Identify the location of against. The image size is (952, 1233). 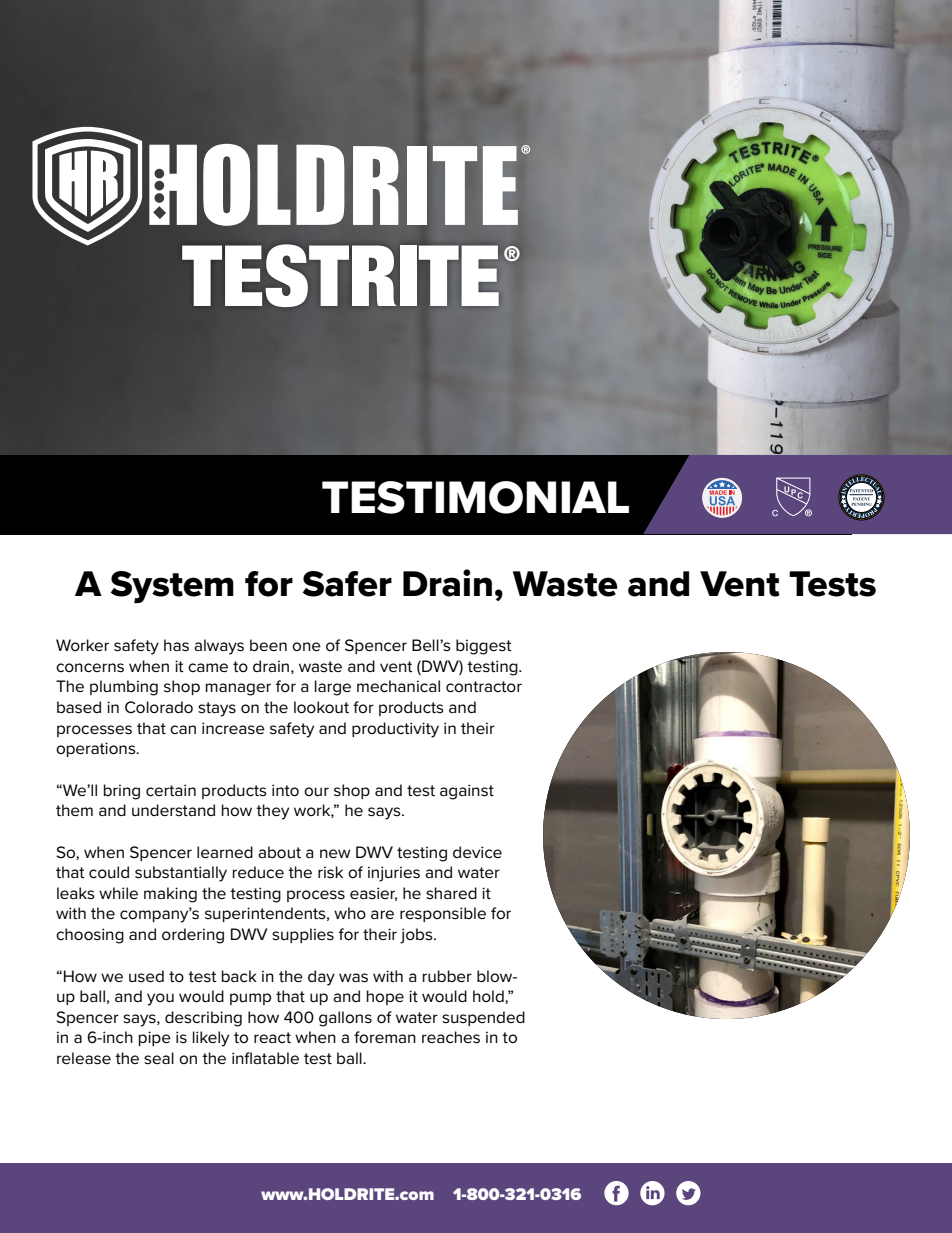
(467, 792).
